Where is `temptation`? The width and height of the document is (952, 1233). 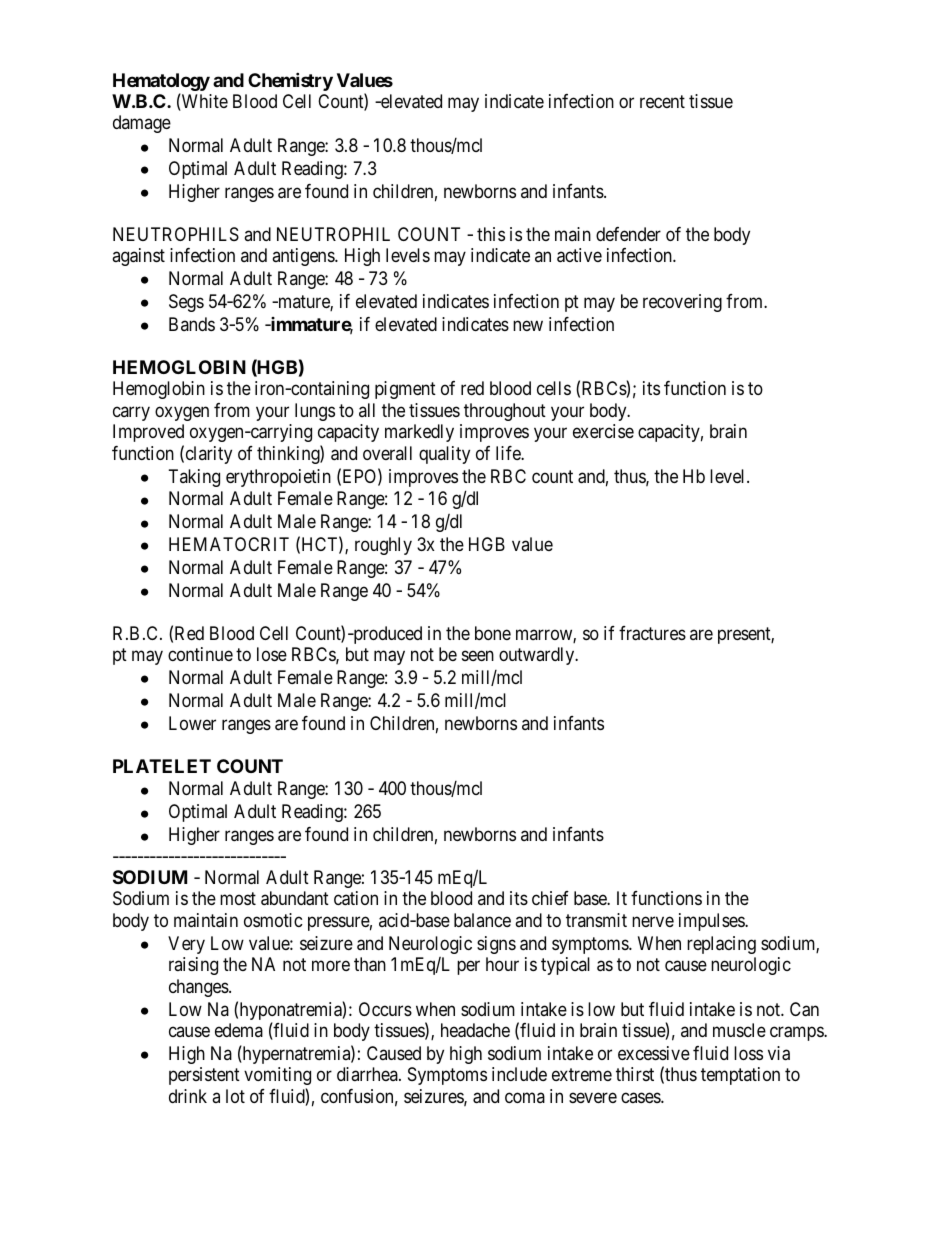
temptation is located at coordinates (740, 1076).
